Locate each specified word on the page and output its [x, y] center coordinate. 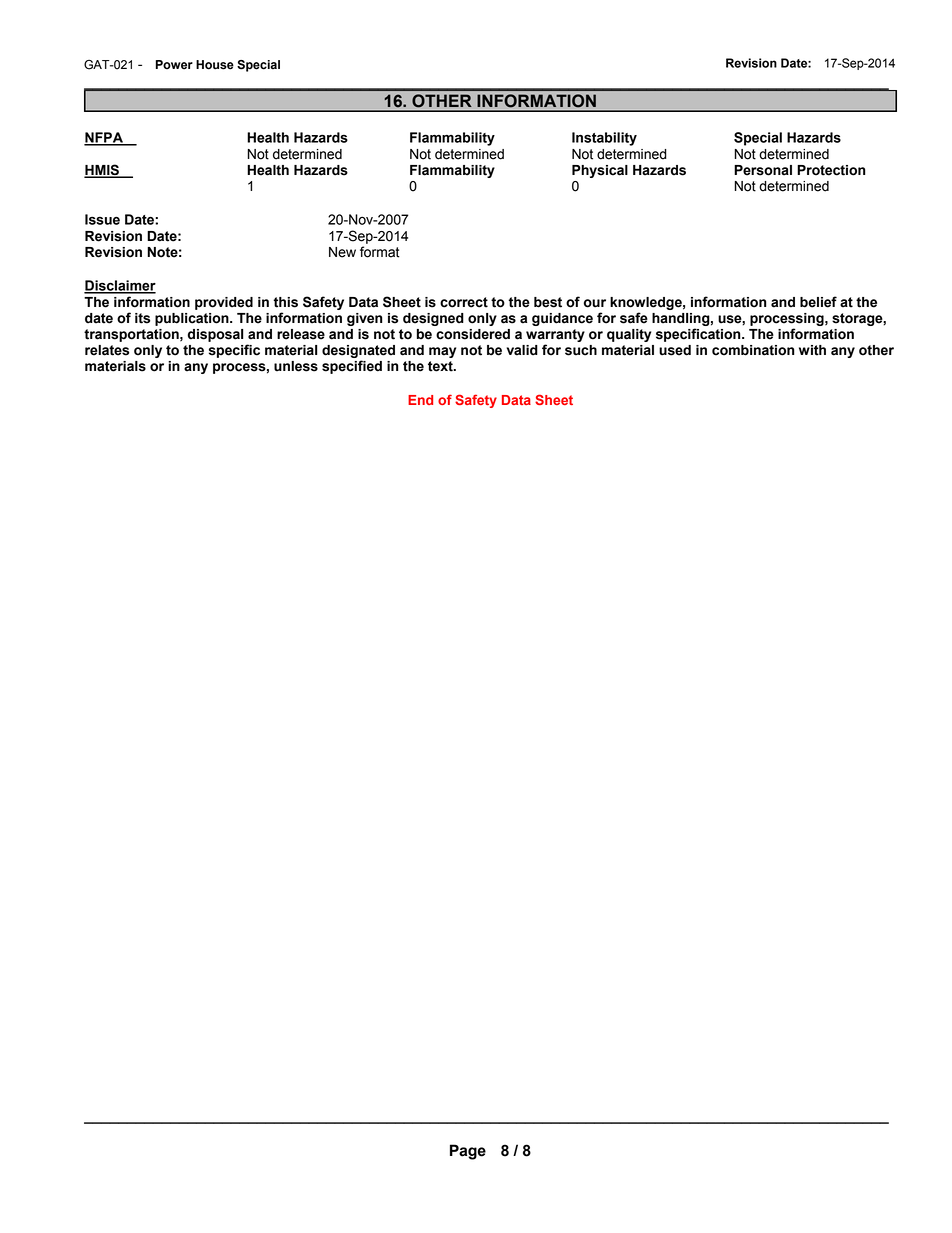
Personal [763, 170]
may [442, 352]
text [441, 366]
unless [296, 366]
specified [352, 367]
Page [468, 1152]
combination [753, 350]
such [581, 350]
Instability [604, 139]
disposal [215, 335]
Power [174, 65]
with [812, 350]
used [675, 350]
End [420, 400]
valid [522, 350]
